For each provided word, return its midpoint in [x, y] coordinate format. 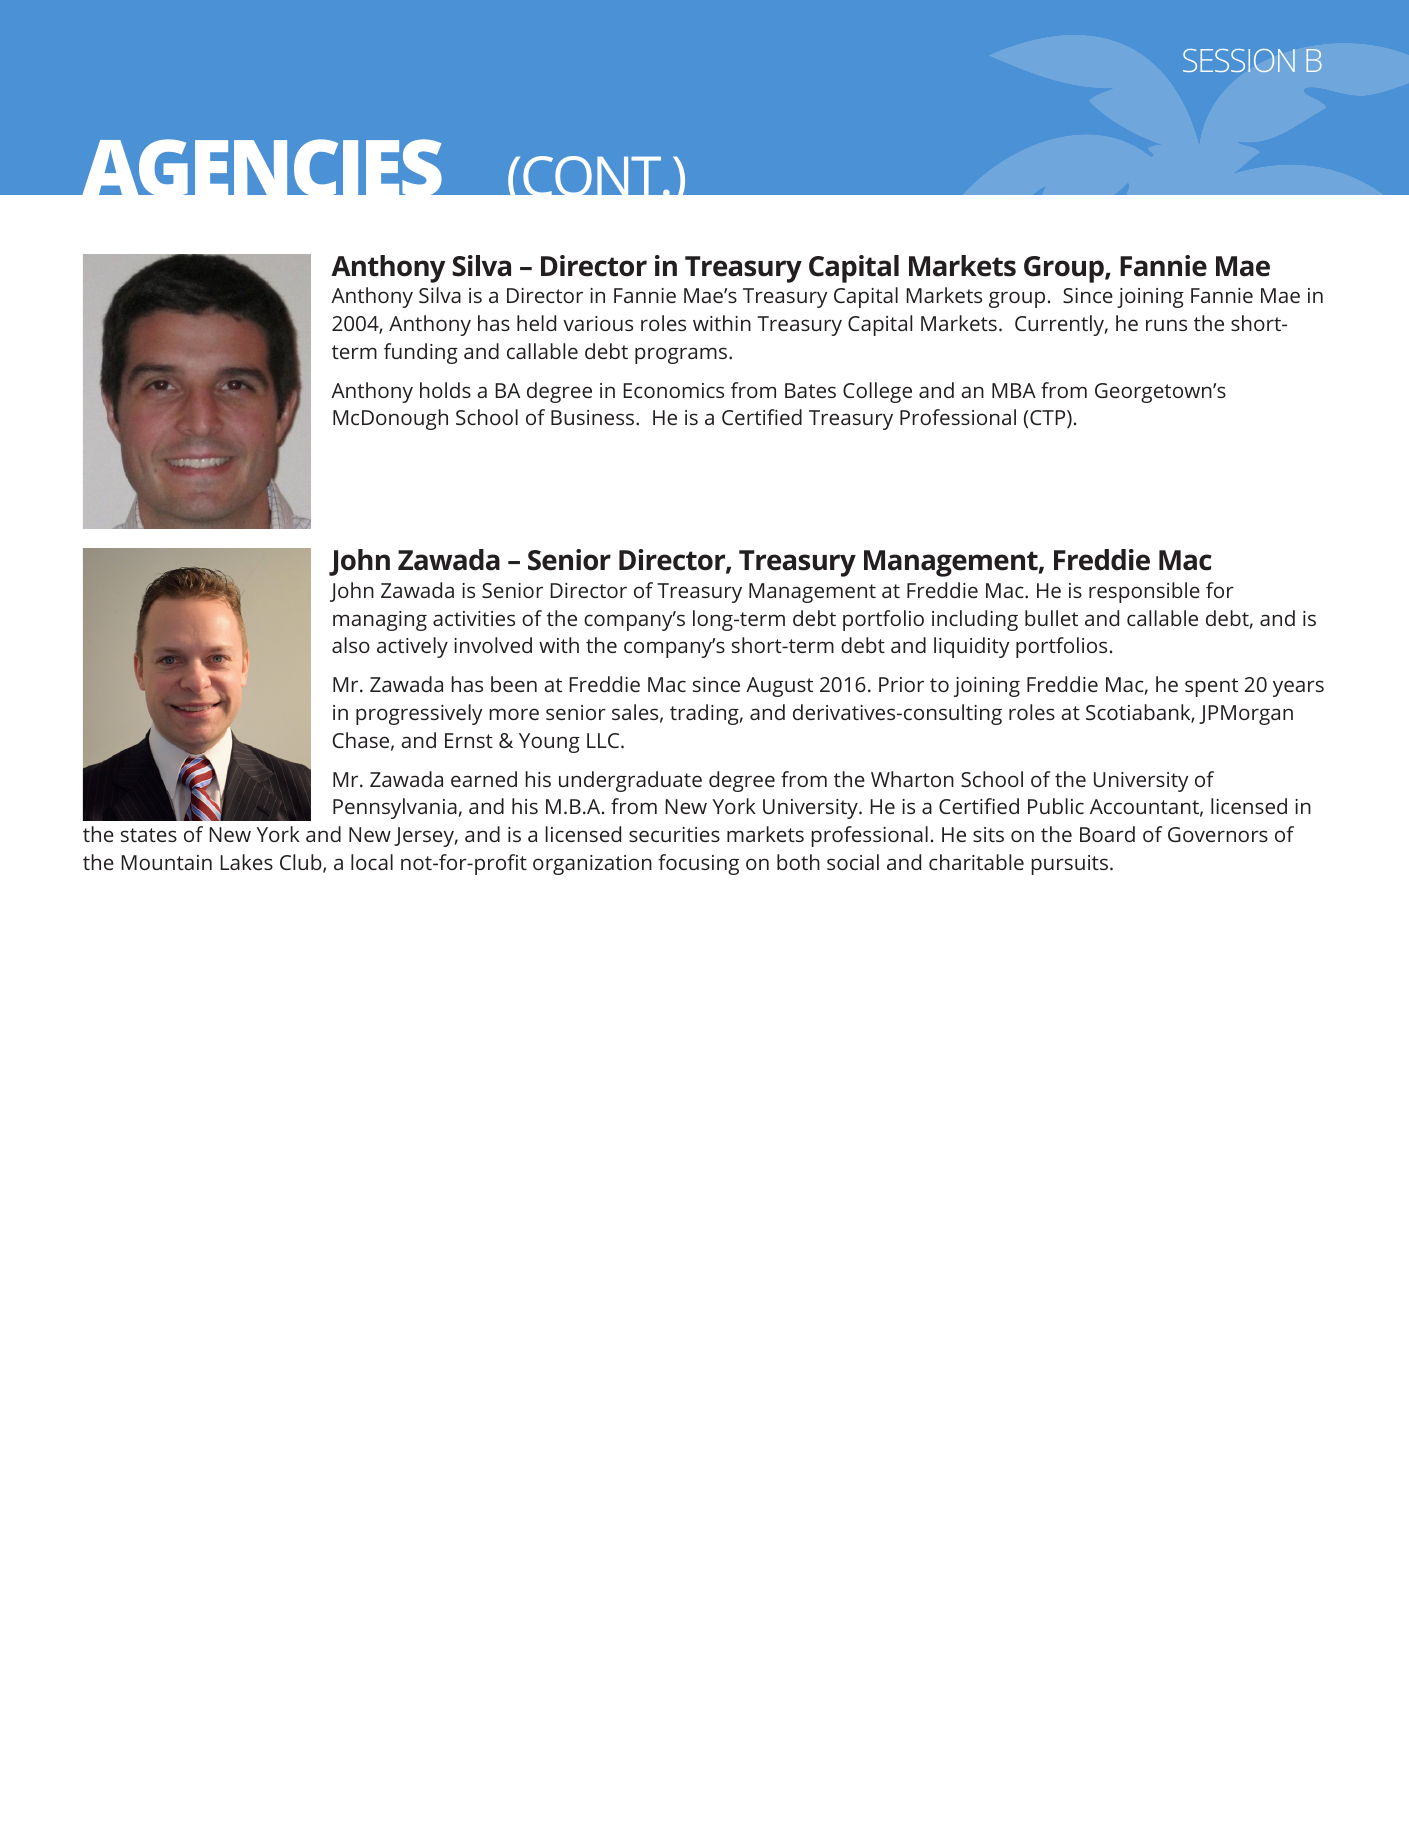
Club [302, 863]
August [779, 687]
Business [594, 417]
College [877, 392]
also [351, 645]
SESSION [1239, 60]
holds [445, 390]
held [536, 323]
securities [674, 834]
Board [1107, 834]
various [598, 323]
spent [1211, 687]
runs [1166, 325]
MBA [1014, 390]
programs [682, 355]
